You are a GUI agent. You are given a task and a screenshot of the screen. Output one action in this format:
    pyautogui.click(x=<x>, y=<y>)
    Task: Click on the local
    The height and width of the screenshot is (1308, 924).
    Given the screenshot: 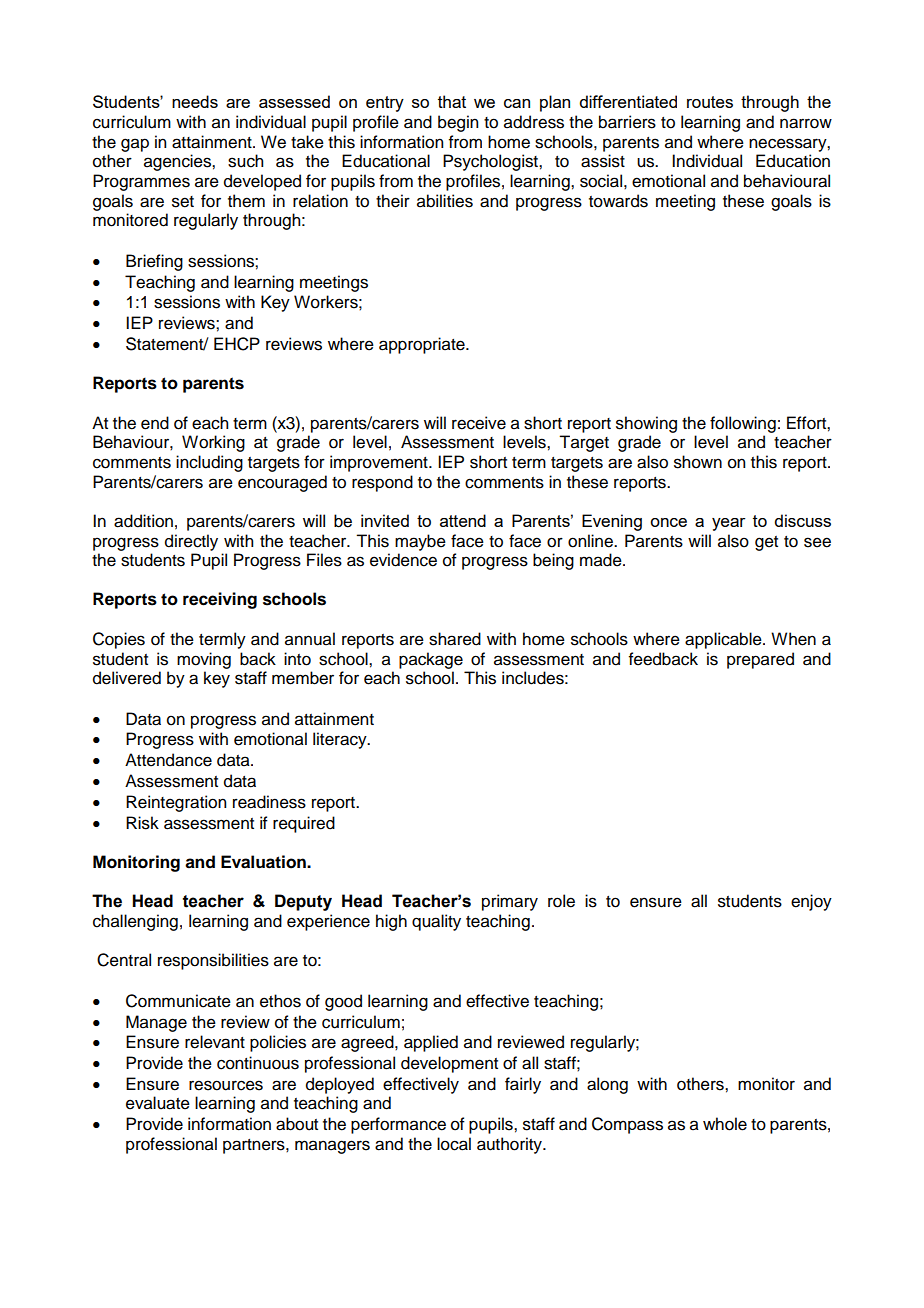 What is the action you would take?
    pyautogui.click(x=454, y=1144)
